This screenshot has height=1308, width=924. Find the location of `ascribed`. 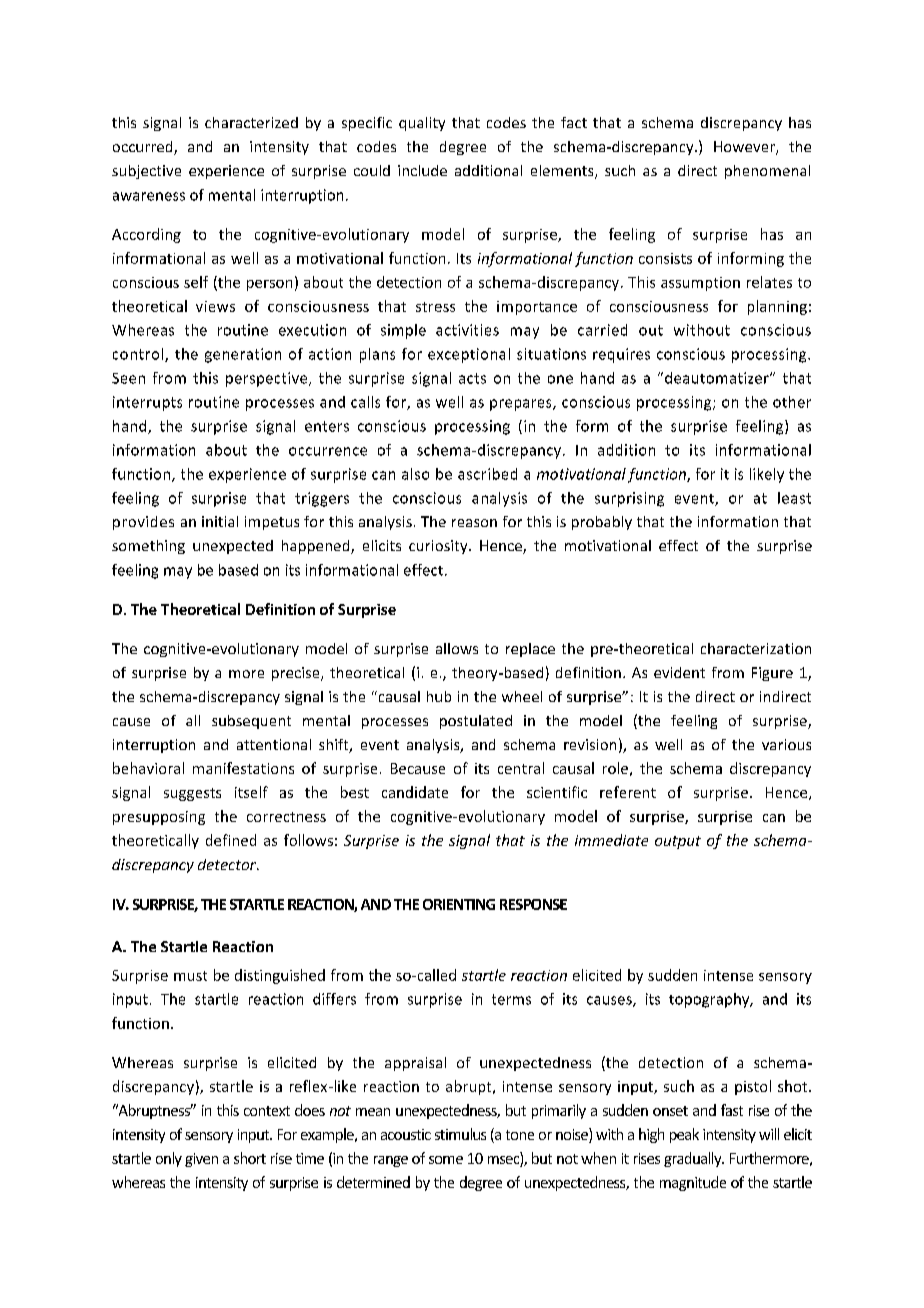

ascribed is located at coordinates (487, 474).
